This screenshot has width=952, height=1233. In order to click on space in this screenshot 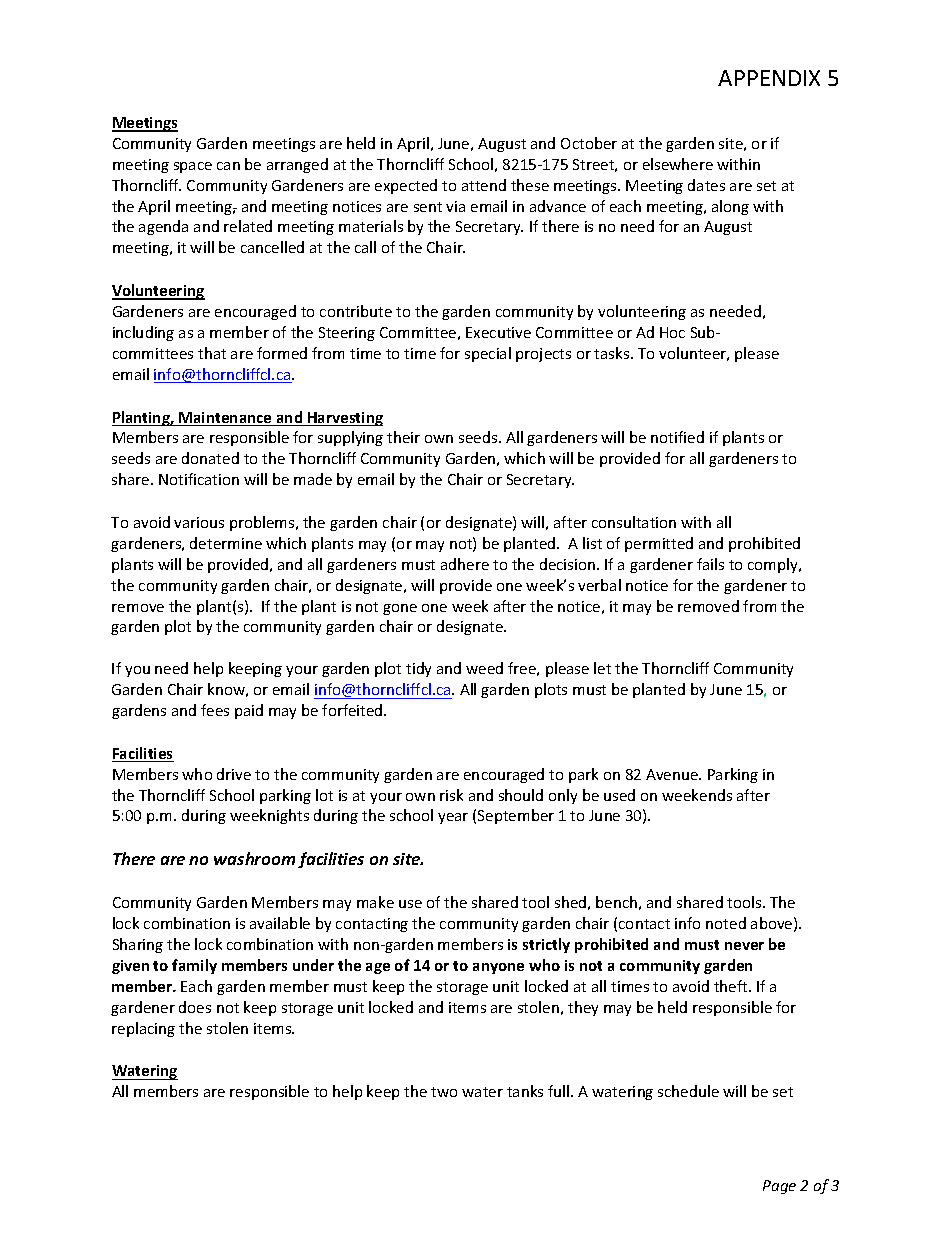, I will do `click(193, 167)`.
